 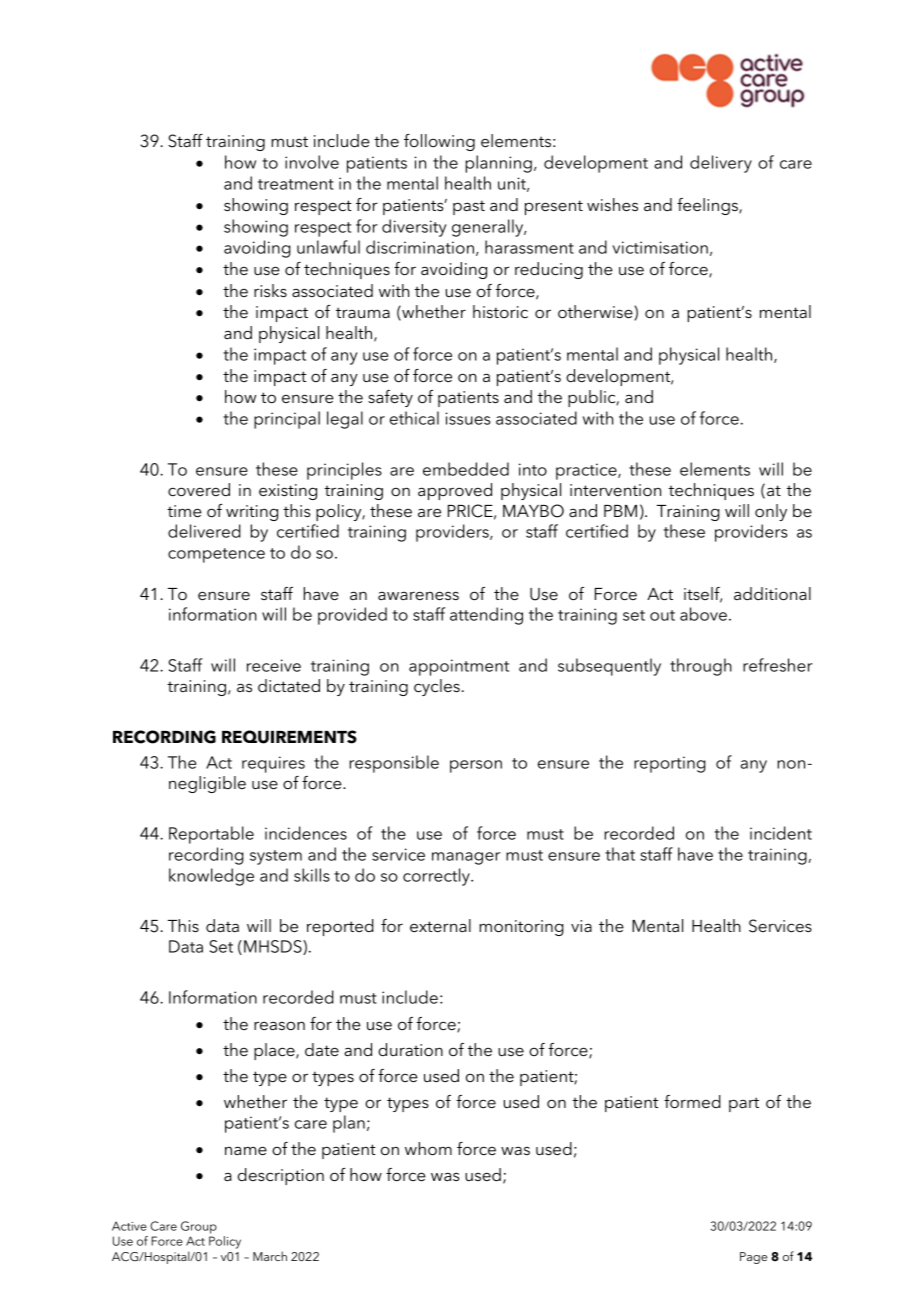 What do you see at coordinates (296, 184) in the screenshot?
I see `treatment` at bounding box center [296, 184].
